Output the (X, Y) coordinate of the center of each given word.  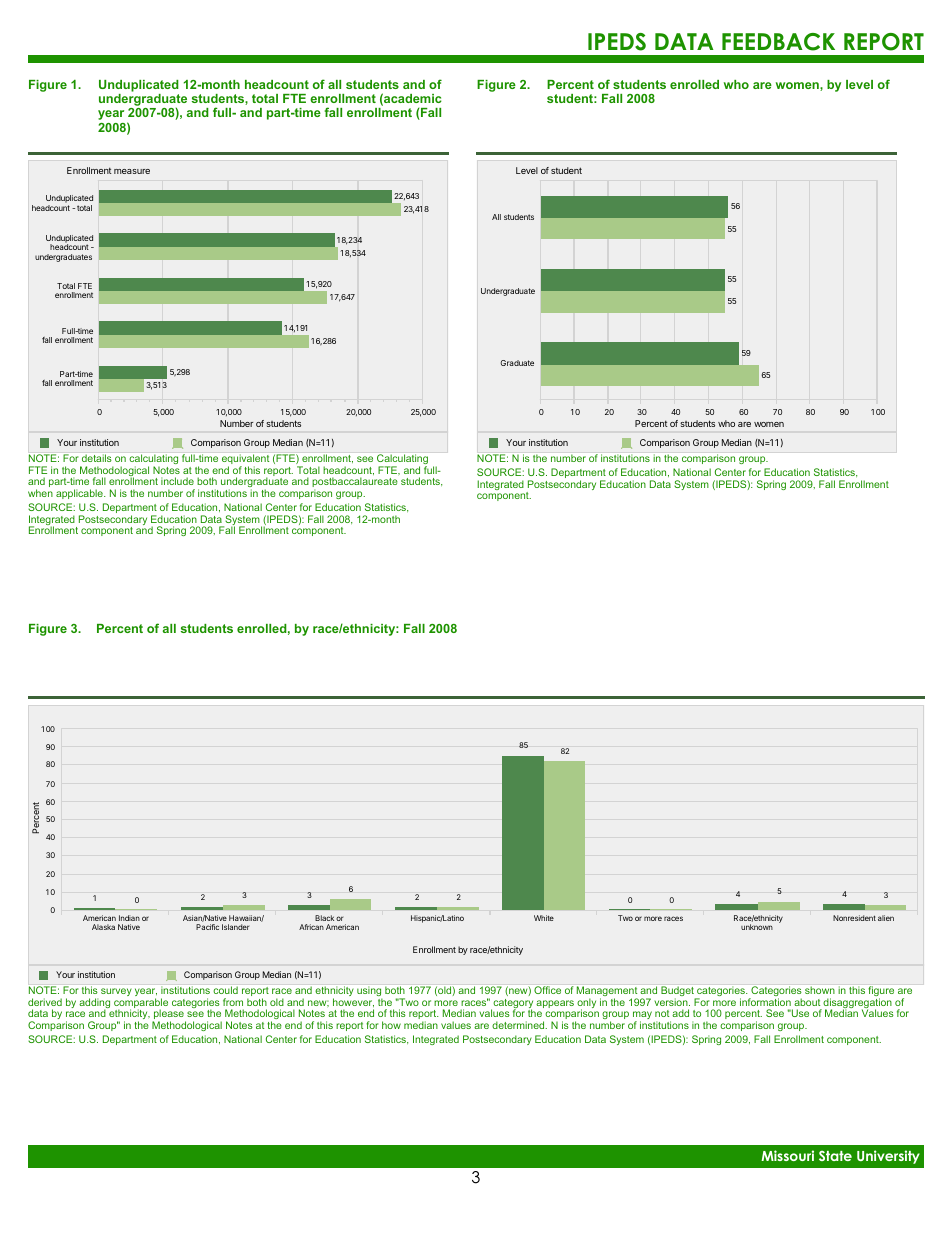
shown (820, 990)
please (169, 1015)
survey (116, 992)
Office (547, 990)
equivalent (245, 460)
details (96, 458)
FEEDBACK (778, 42)
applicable (80, 494)
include (177, 481)
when (40, 493)
